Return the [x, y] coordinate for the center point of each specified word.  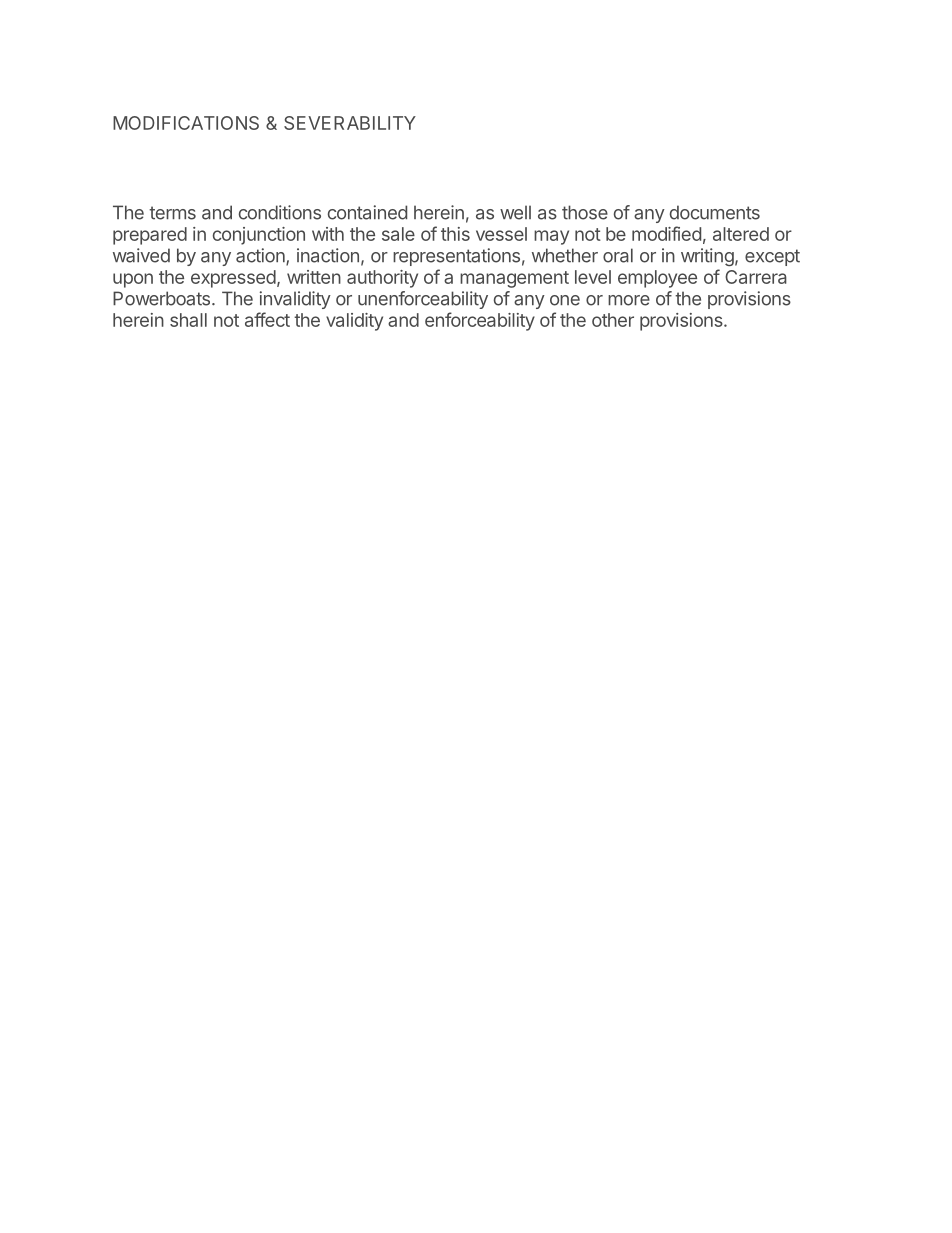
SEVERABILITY [350, 123]
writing [707, 257]
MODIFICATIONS [186, 123]
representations [456, 257]
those [585, 212]
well [515, 212]
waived [141, 255]
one [565, 300]
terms [172, 213]
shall [188, 320]
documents [715, 212]
